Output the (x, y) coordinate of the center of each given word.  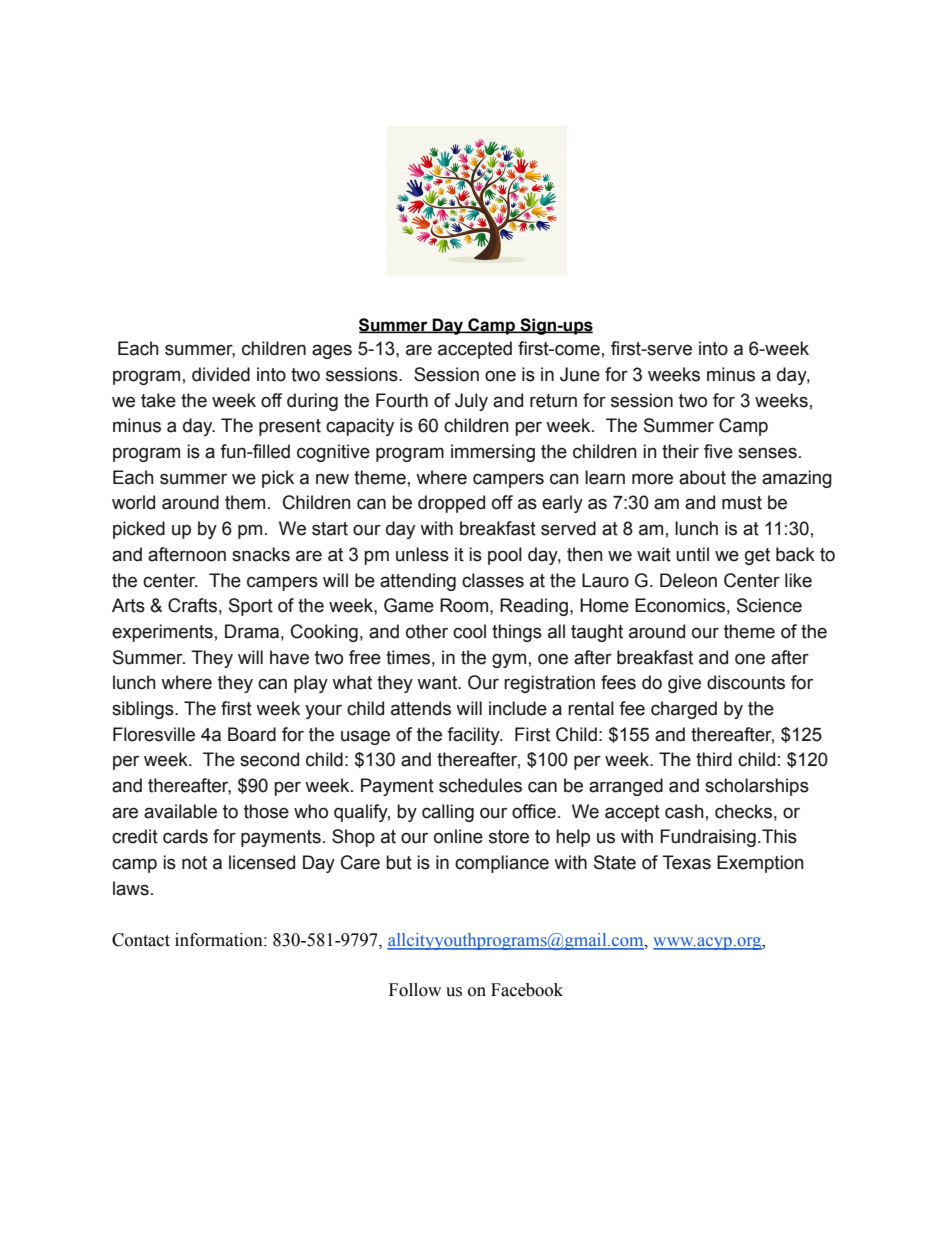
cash (684, 811)
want (438, 683)
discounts (746, 682)
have (289, 657)
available (180, 811)
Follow (415, 990)
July (471, 402)
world (133, 502)
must (742, 503)
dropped (451, 504)
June (580, 374)
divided (221, 374)
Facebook (527, 990)
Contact (141, 940)
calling (448, 813)
